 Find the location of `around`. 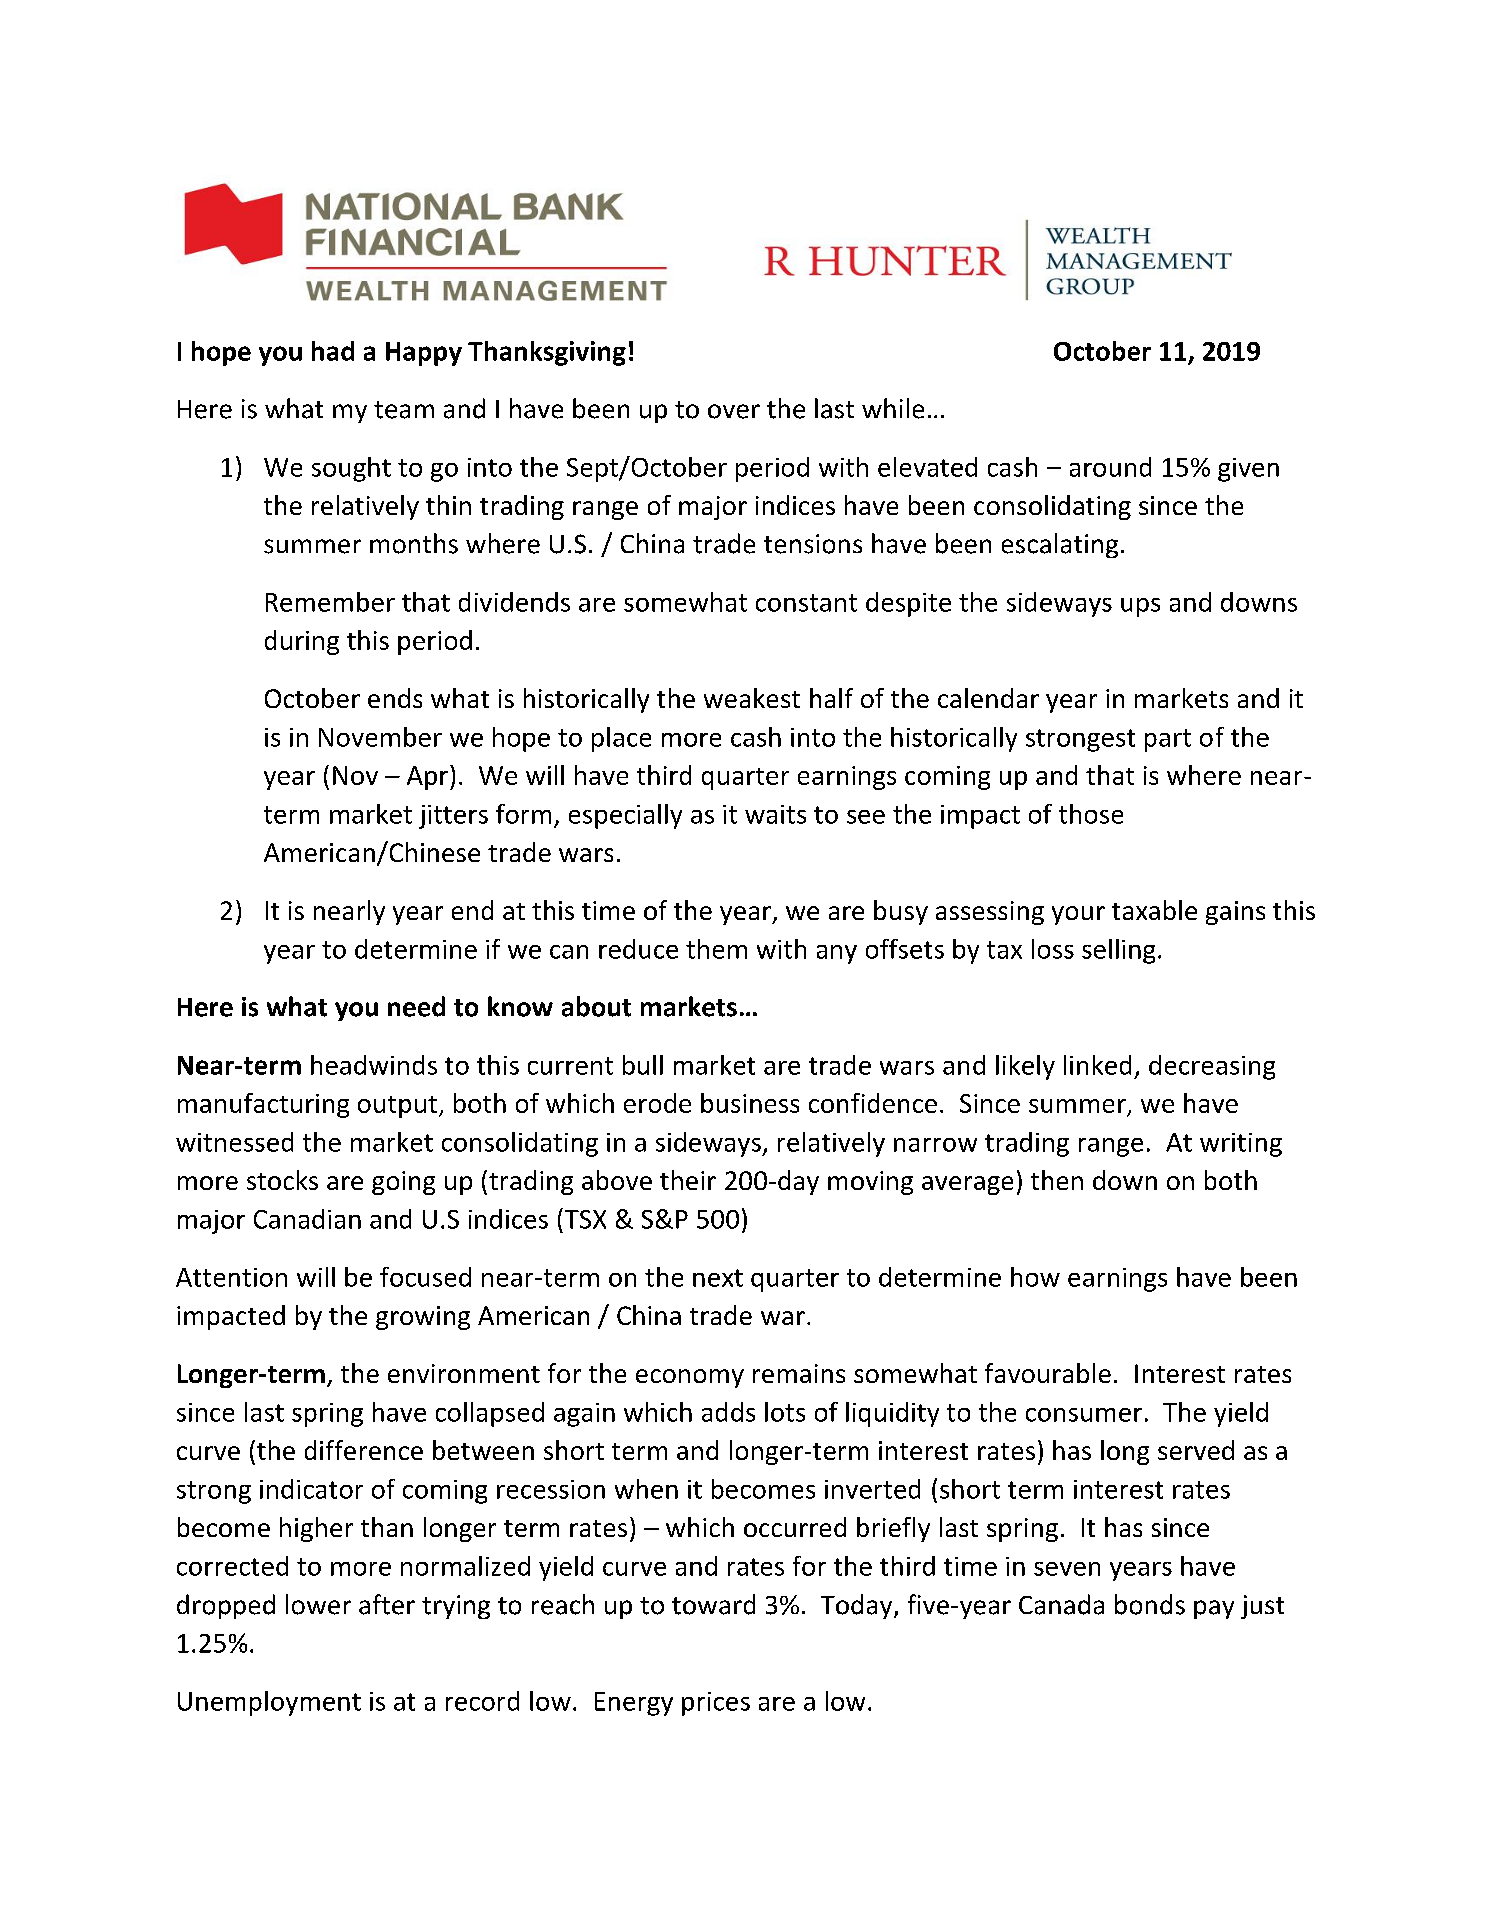

around is located at coordinates (1110, 467).
